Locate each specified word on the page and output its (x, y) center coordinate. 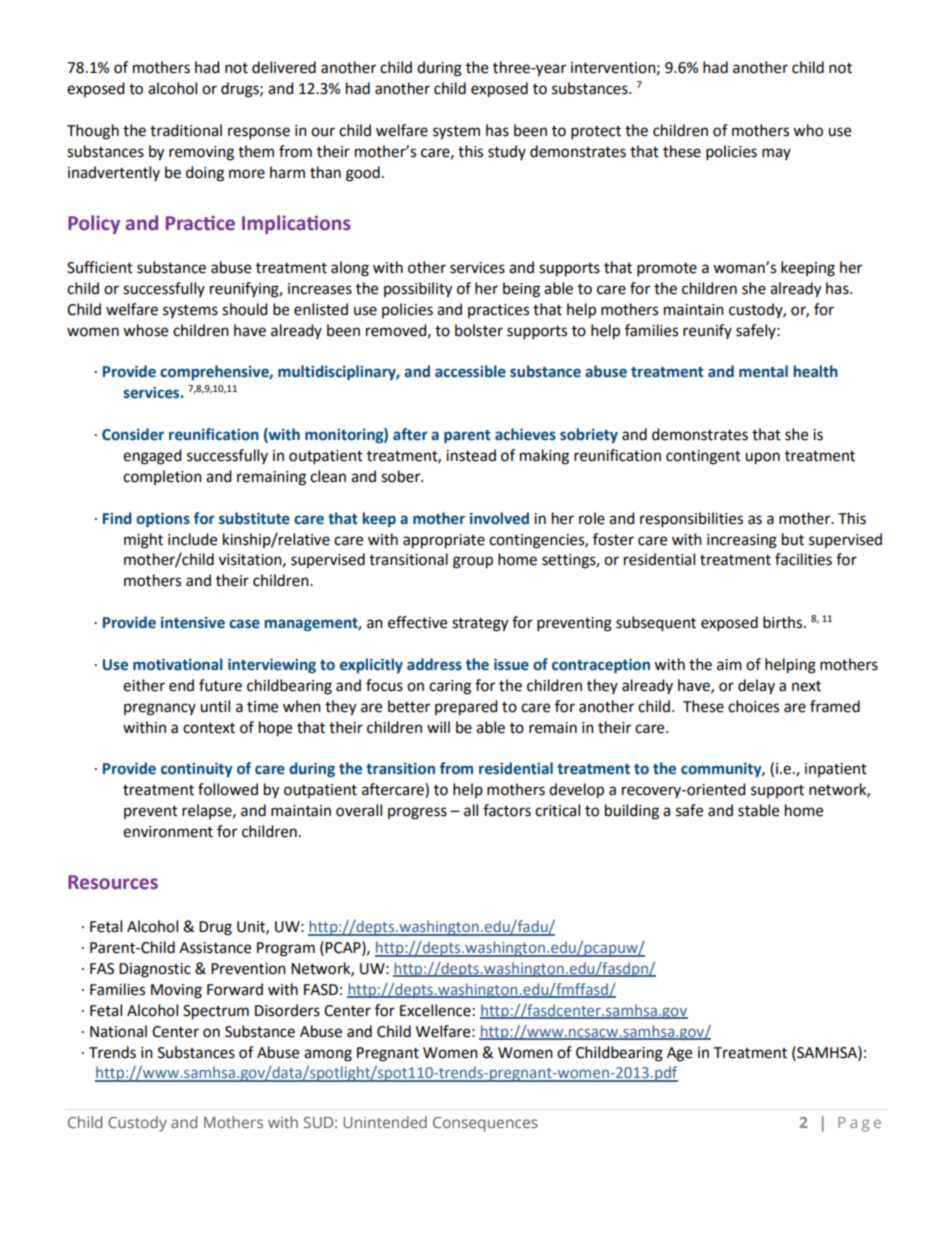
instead (471, 455)
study (507, 152)
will (438, 727)
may (776, 154)
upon (762, 458)
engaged (152, 457)
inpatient (836, 770)
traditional (186, 130)
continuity (197, 769)
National (118, 1031)
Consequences (485, 1124)
